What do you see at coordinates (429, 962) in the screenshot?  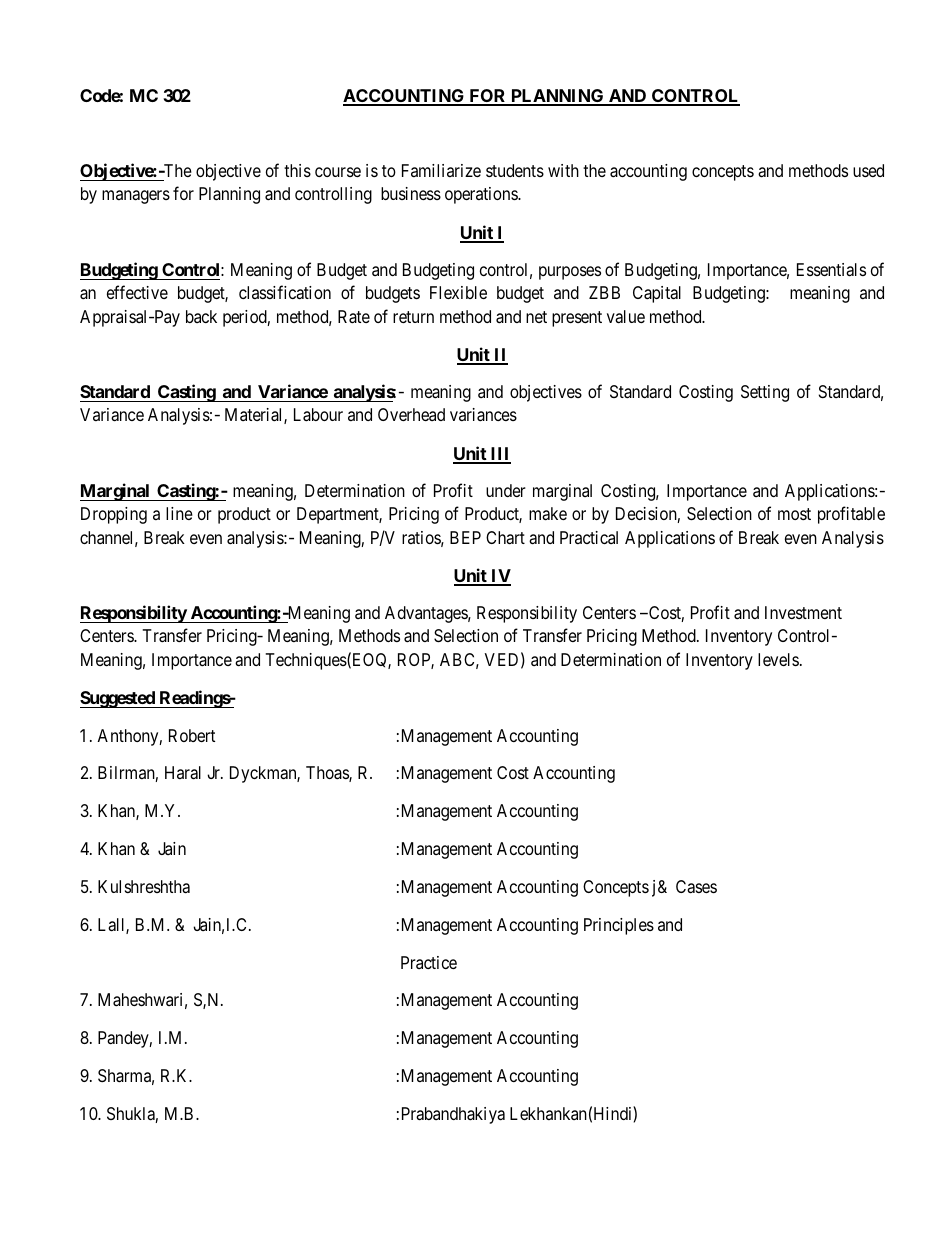 I see `Practice` at bounding box center [429, 962].
